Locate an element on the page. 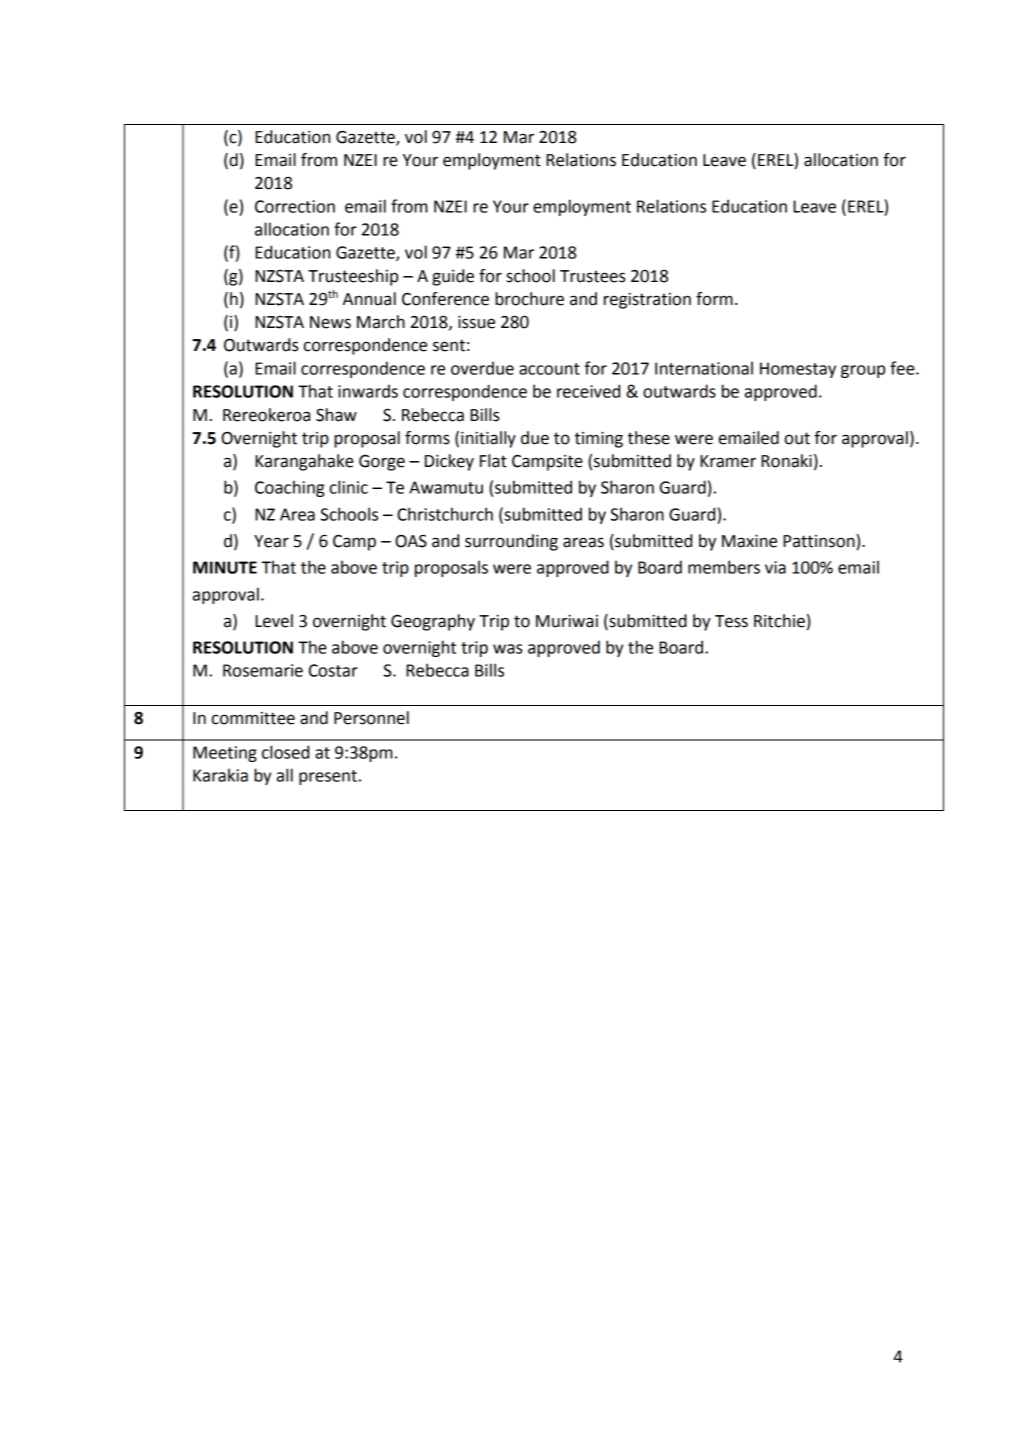  Coaching is located at coordinates (289, 488).
